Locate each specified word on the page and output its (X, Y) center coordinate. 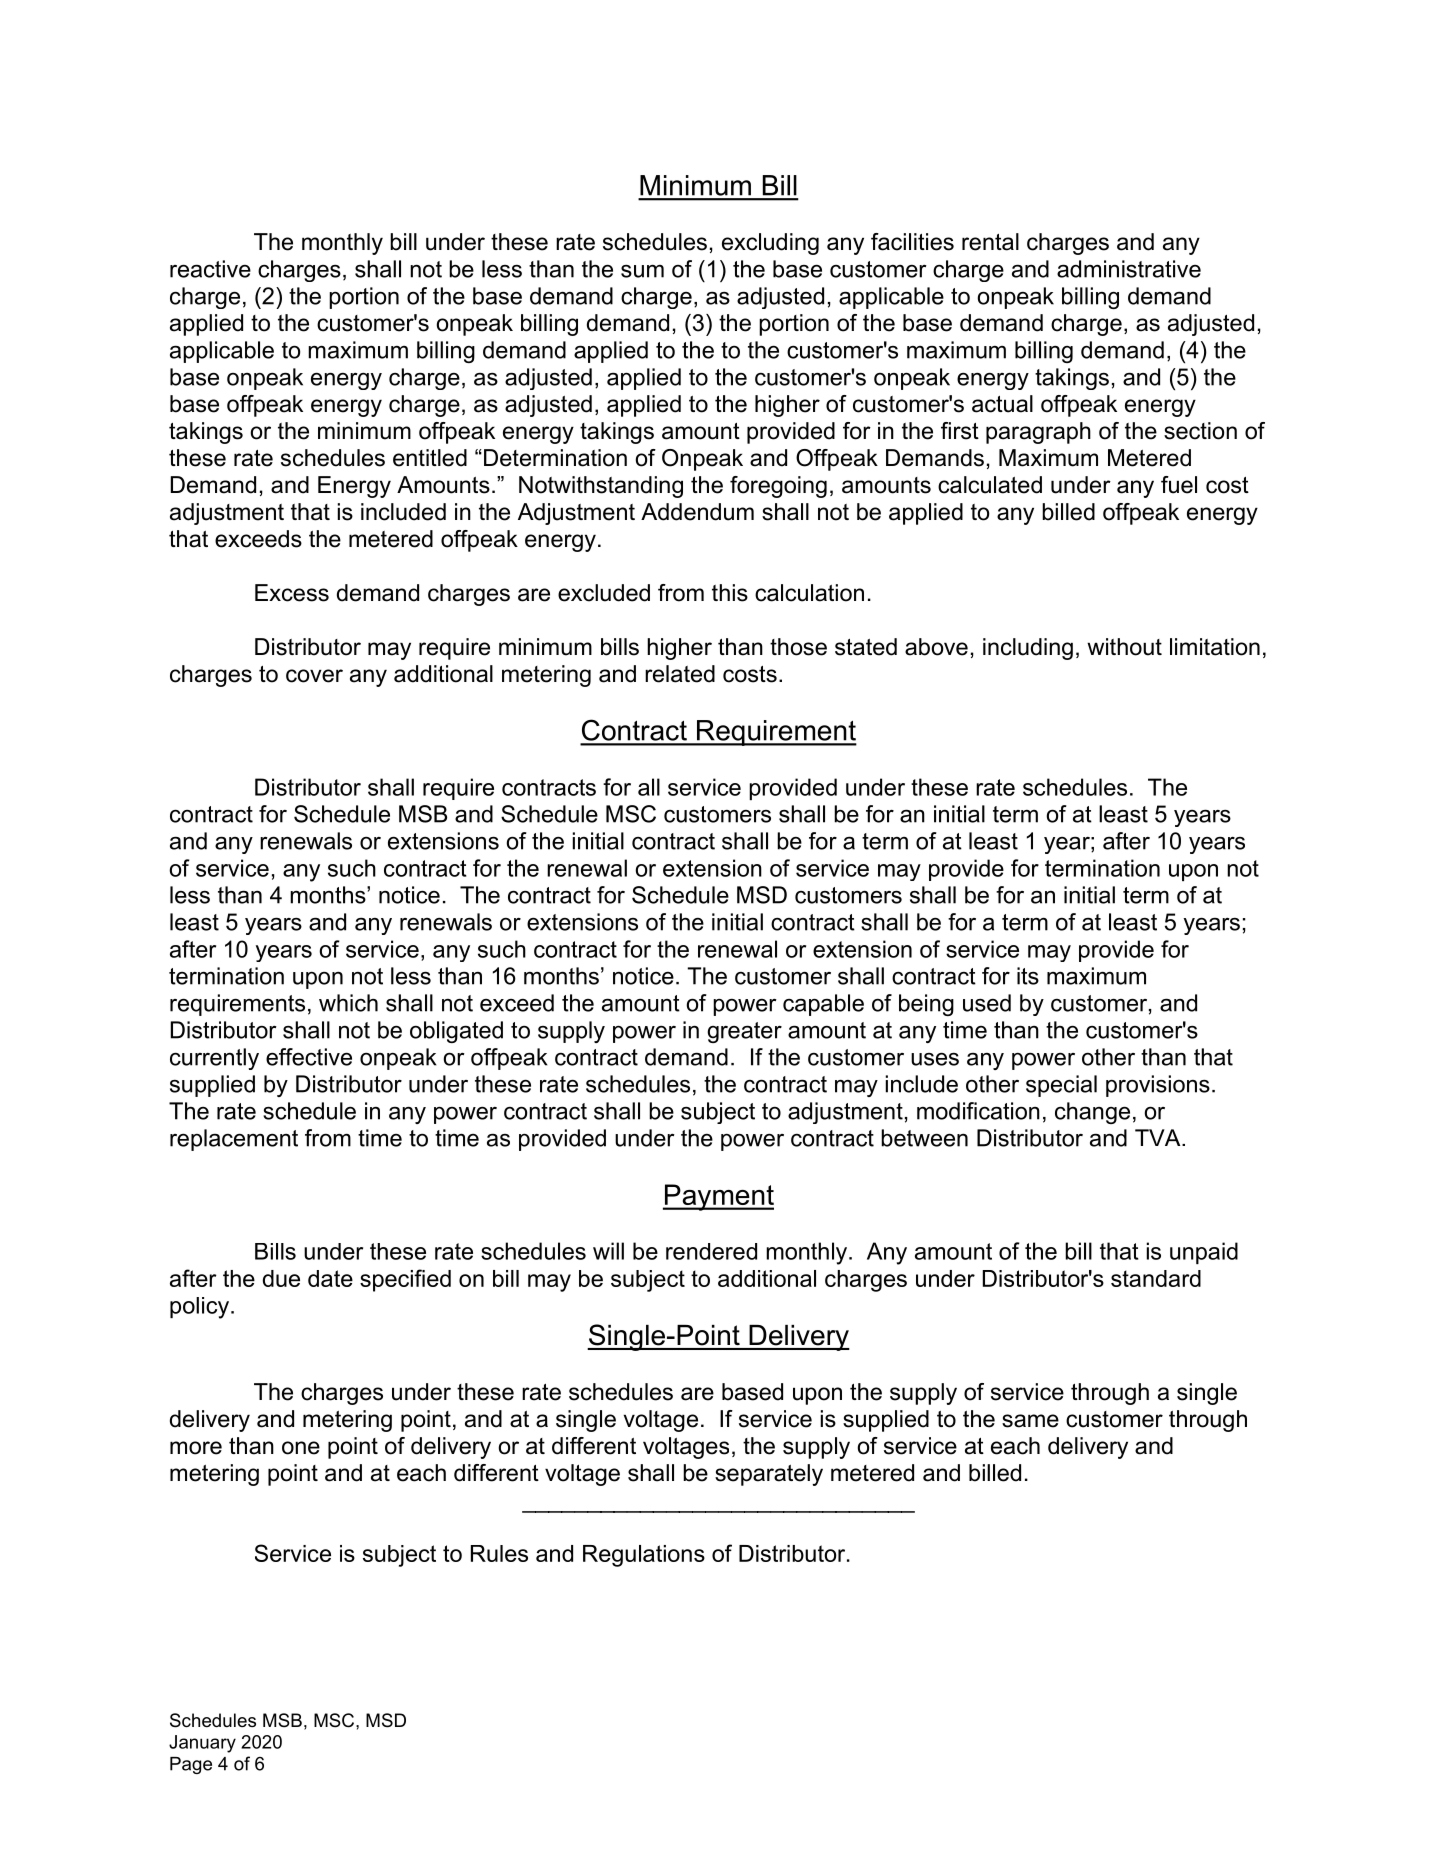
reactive (210, 269)
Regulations (644, 1556)
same (1030, 1421)
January (202, 1744)
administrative (1129, 269)
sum (642, 271)
